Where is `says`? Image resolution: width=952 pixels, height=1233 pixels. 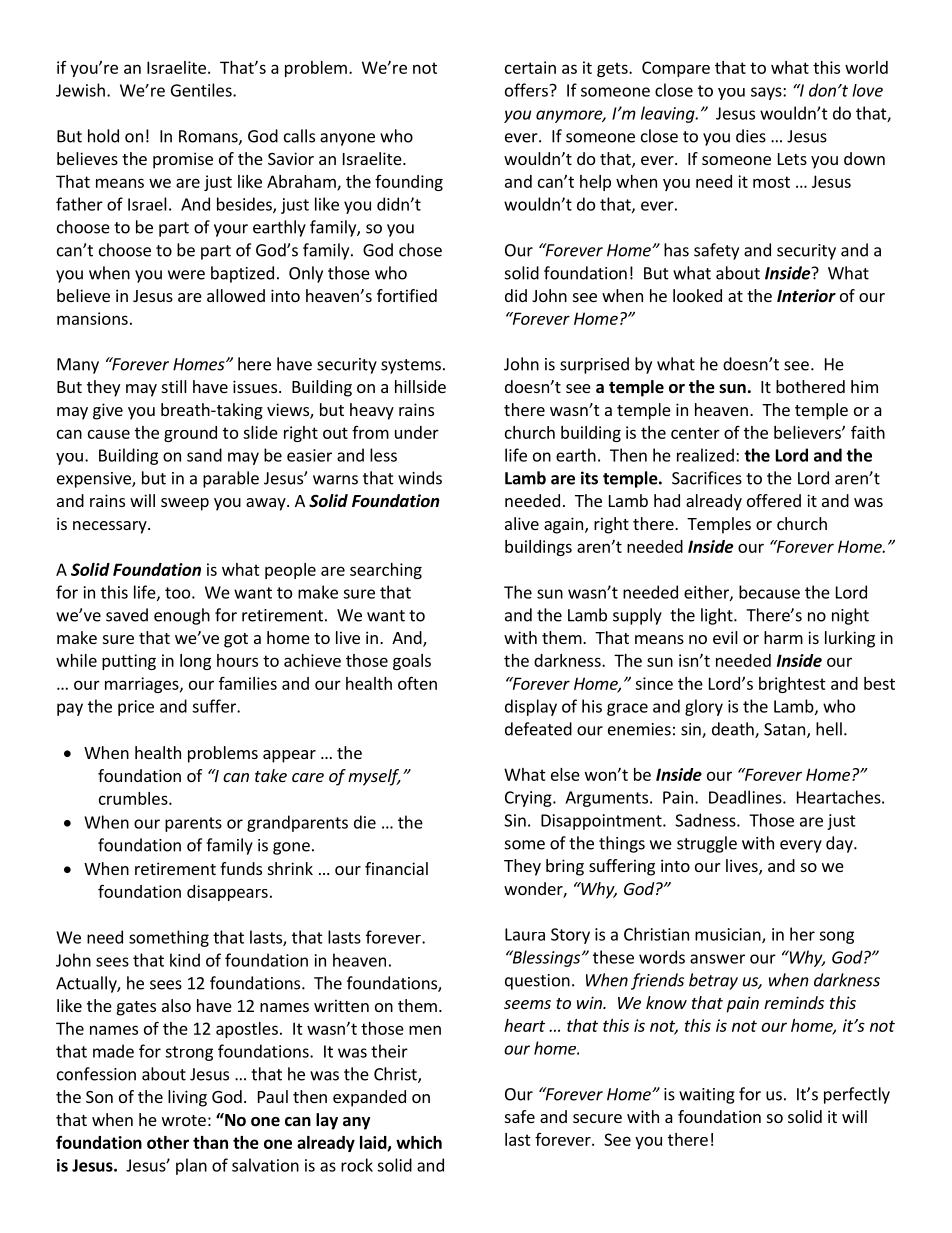 says is located at coordinates (767, 93).
